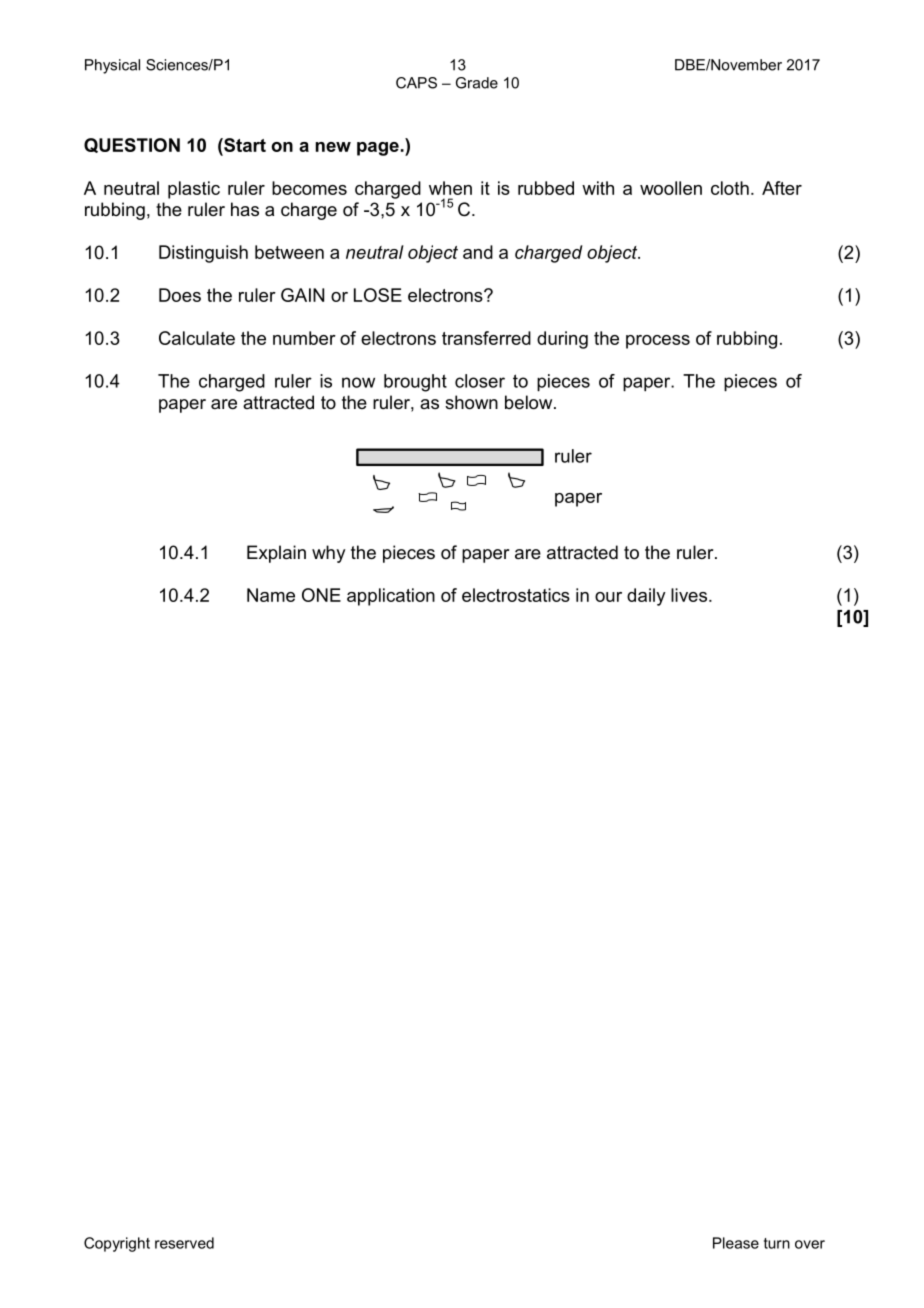 Image resolution: width=924 pixels, height=1308 pixels. Describe the element at coordinates (471, 402) in the image. I see `shown` at that location.
